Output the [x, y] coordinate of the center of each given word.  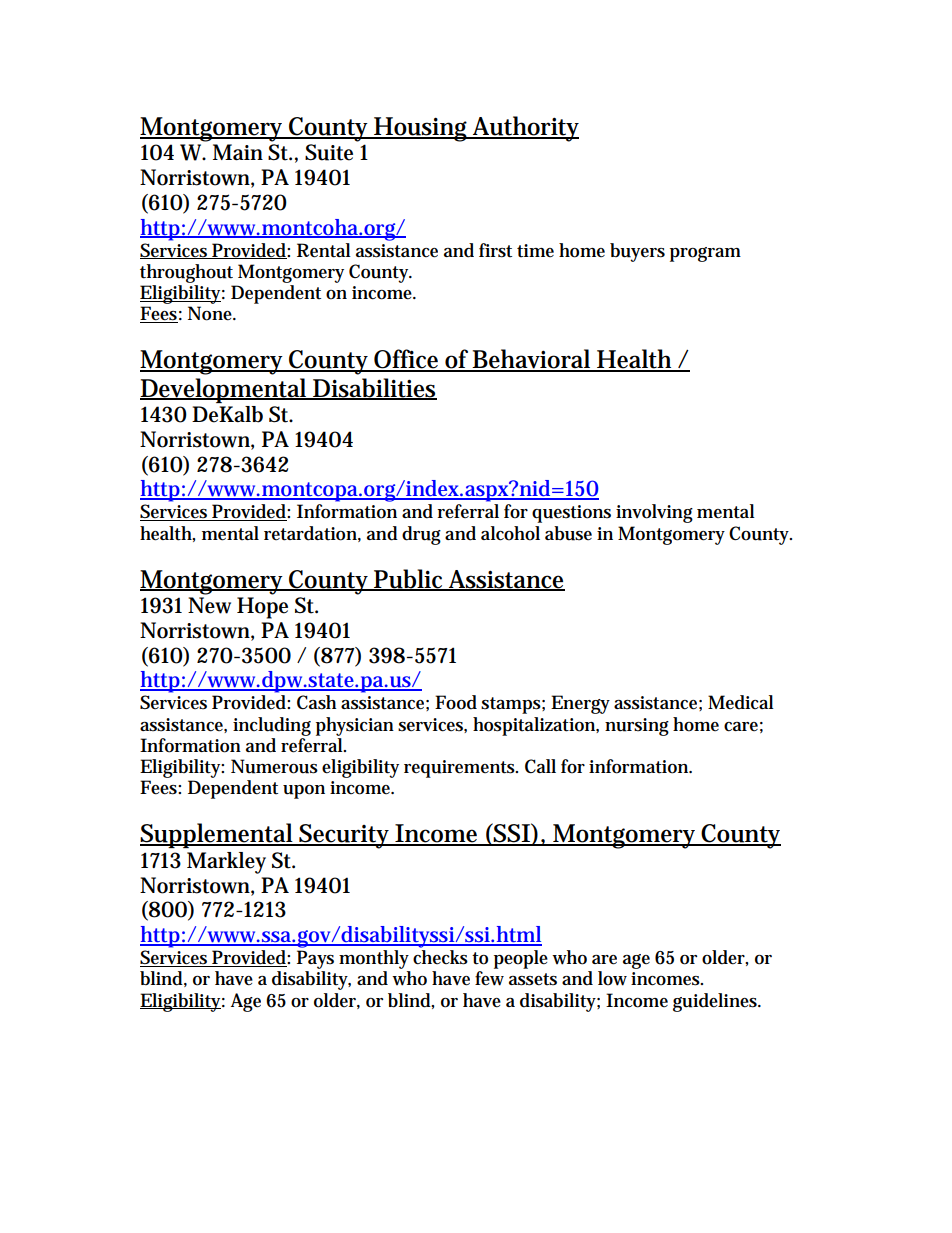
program [705, 254]
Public [409, 579]
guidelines [716, 1002]
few [489, 978]
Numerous [274, 766]
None [211, 313]
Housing [421, 129]
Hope [262, 608]
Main [238, 152]
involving [654, 513]
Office [407, 360]
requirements [461, 769]
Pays [315, 959]
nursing [637, 727]
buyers [637, 252]
